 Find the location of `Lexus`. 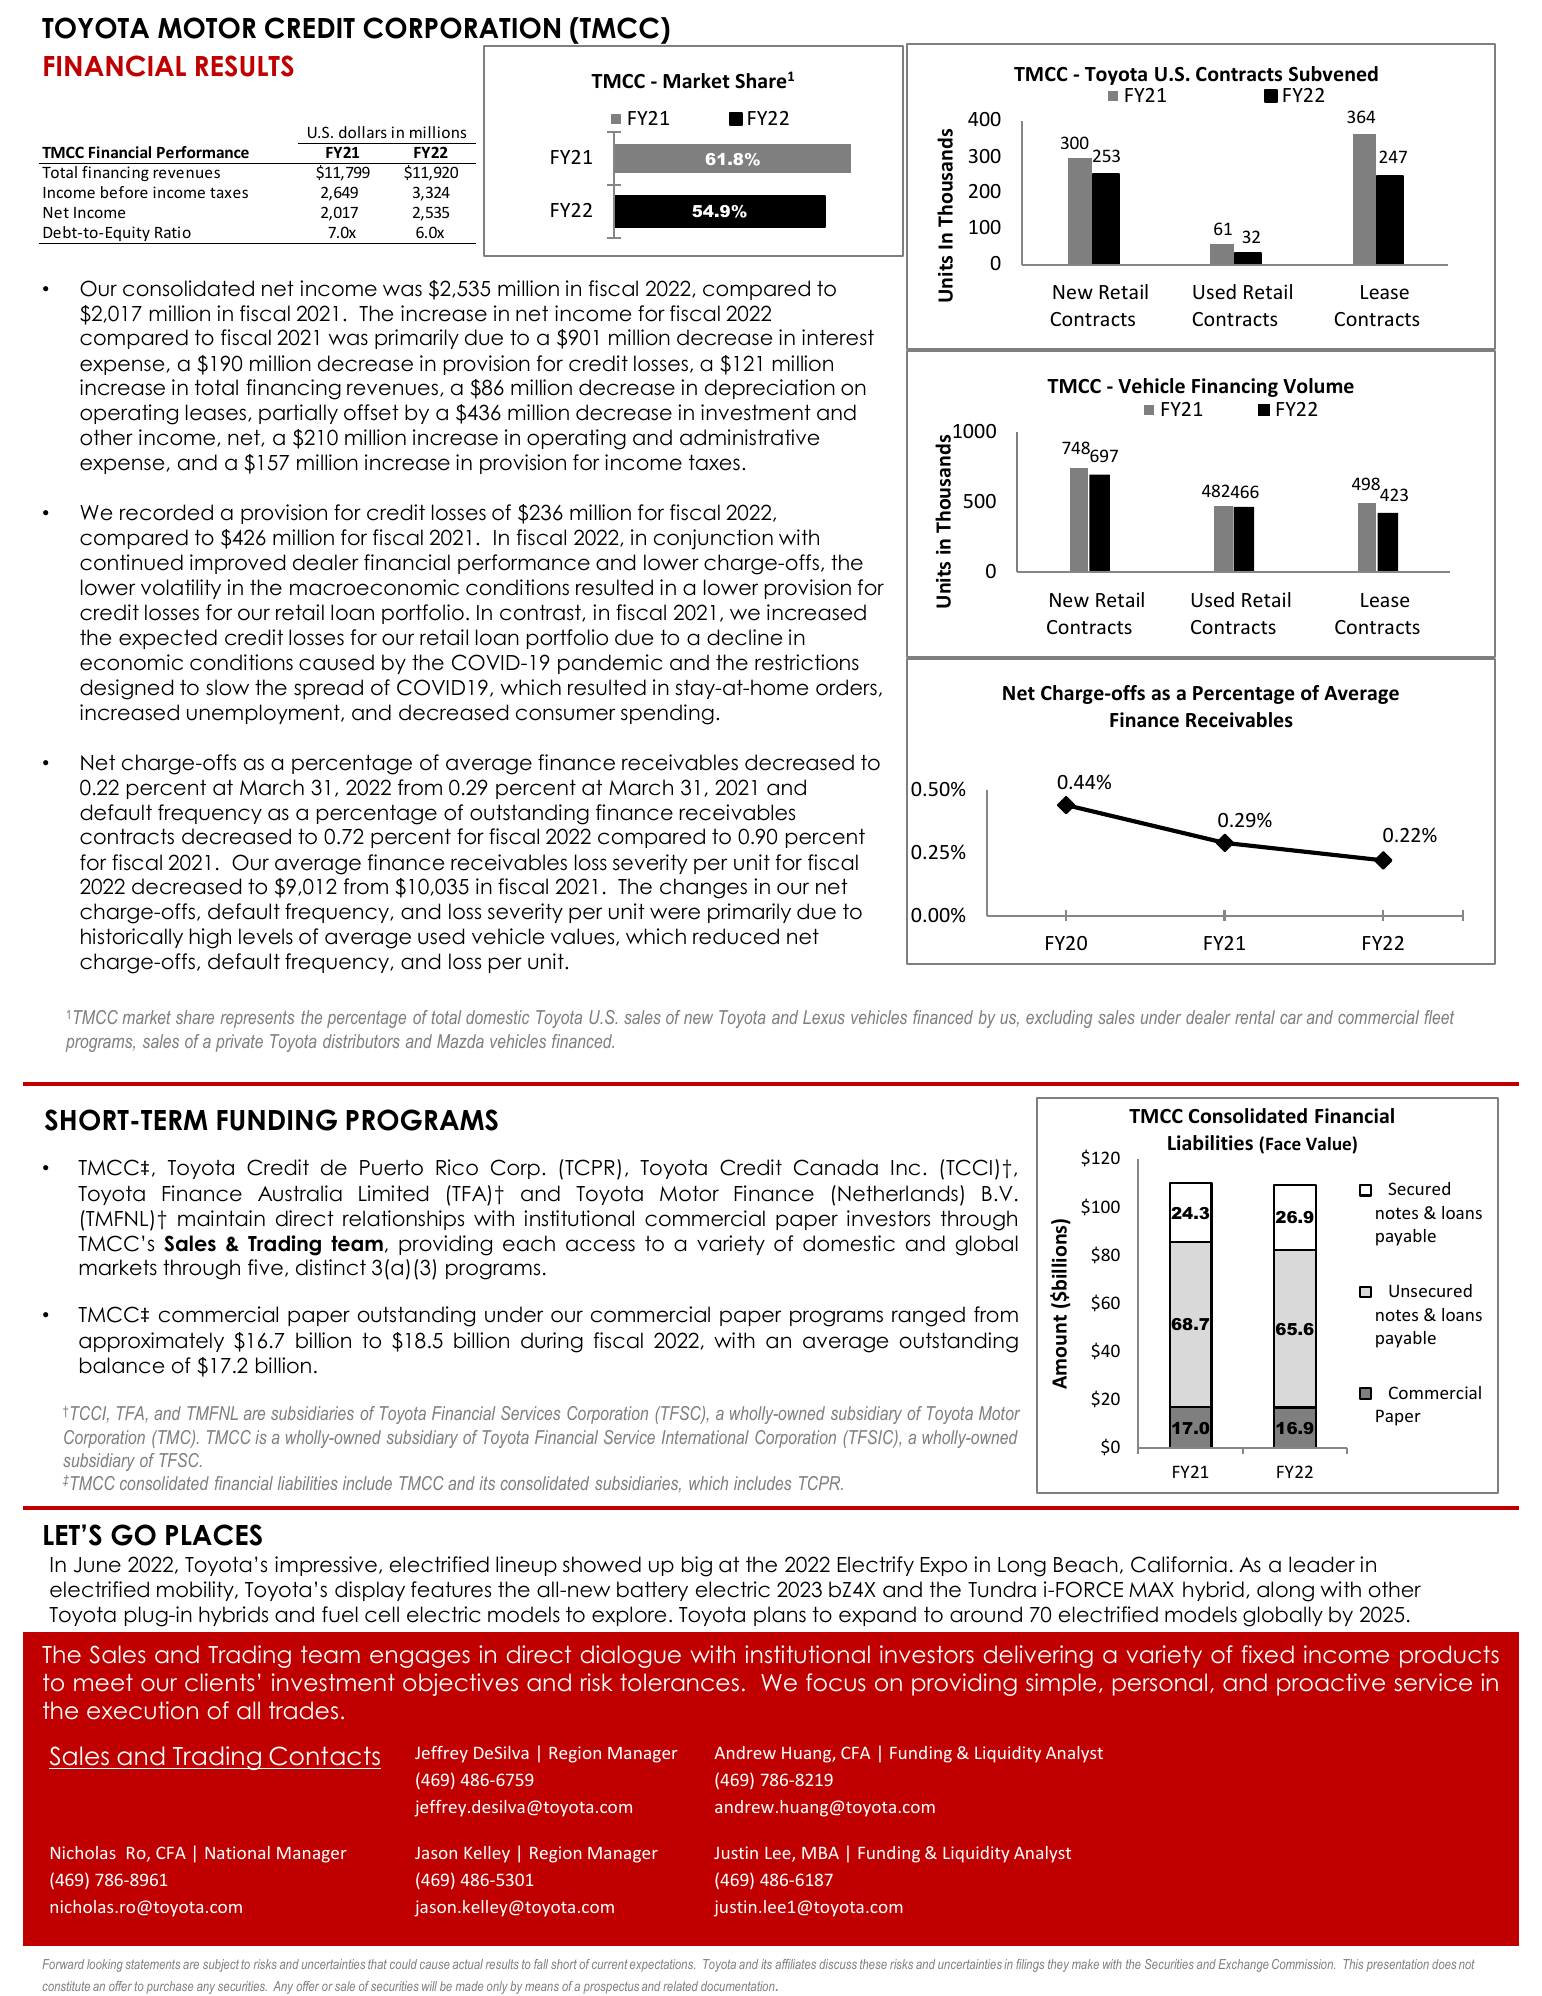

Lexus is located at coordinates (824, 1017).
